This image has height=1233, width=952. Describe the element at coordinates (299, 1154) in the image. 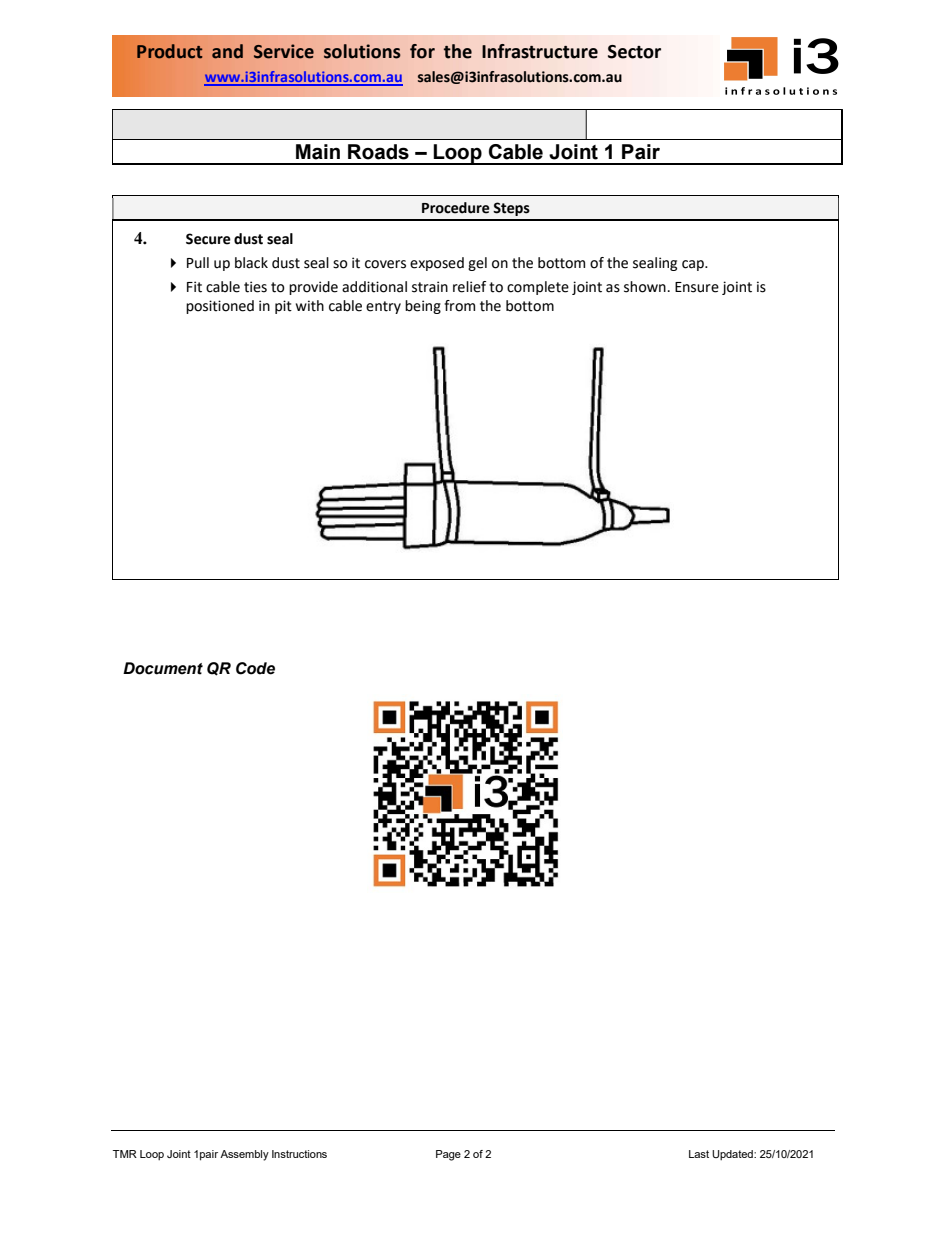

I see `Instructions` at that location.
